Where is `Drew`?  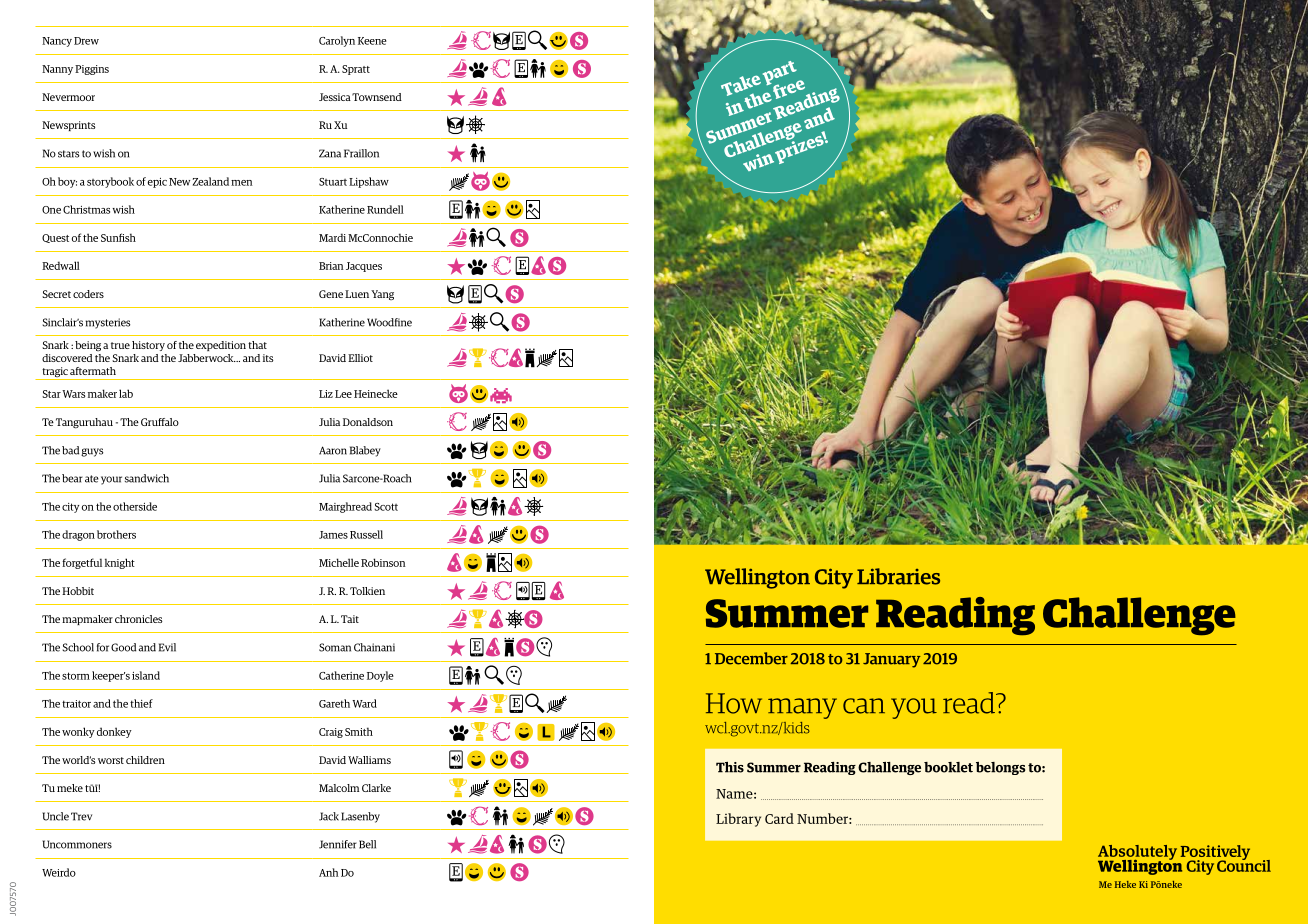 Drew is located at coordinates (86, 41).
